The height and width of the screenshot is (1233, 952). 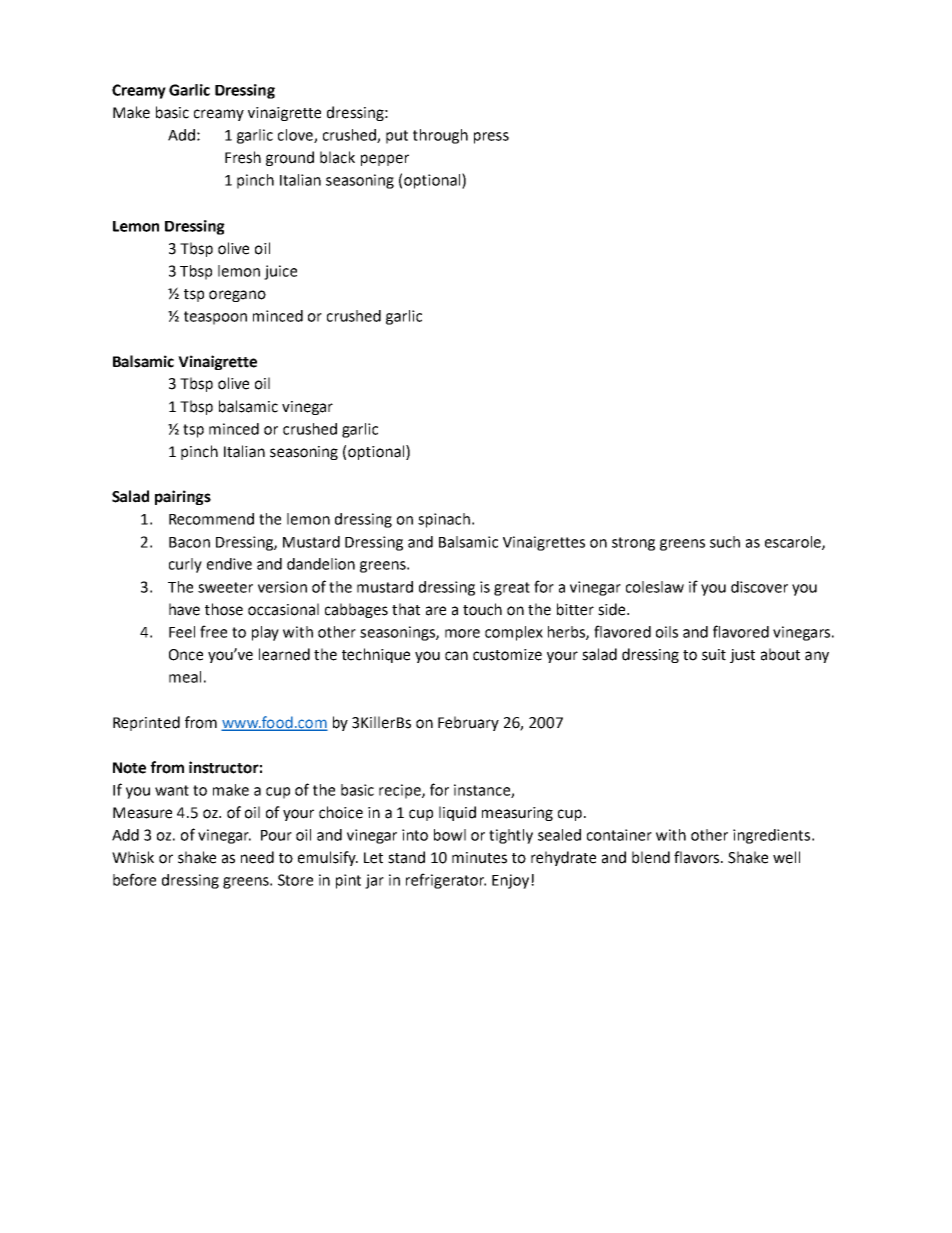 I want to click on press, so click(x=491, y=138).
